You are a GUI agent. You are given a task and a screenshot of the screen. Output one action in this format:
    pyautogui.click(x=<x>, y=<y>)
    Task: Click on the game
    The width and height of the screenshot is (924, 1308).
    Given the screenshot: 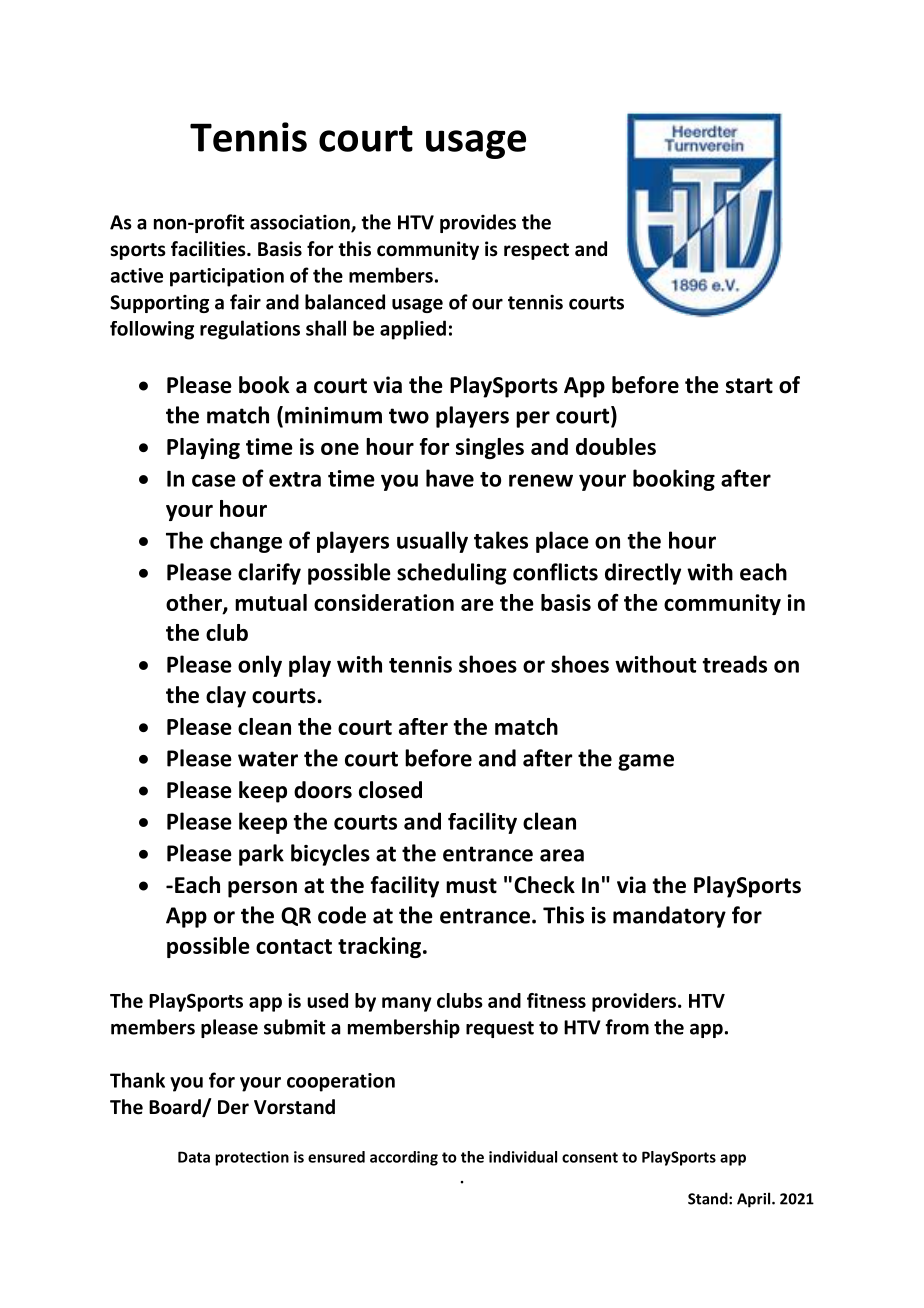 What is the action you would take?
    pyautogui.click(x=646, y=762)
